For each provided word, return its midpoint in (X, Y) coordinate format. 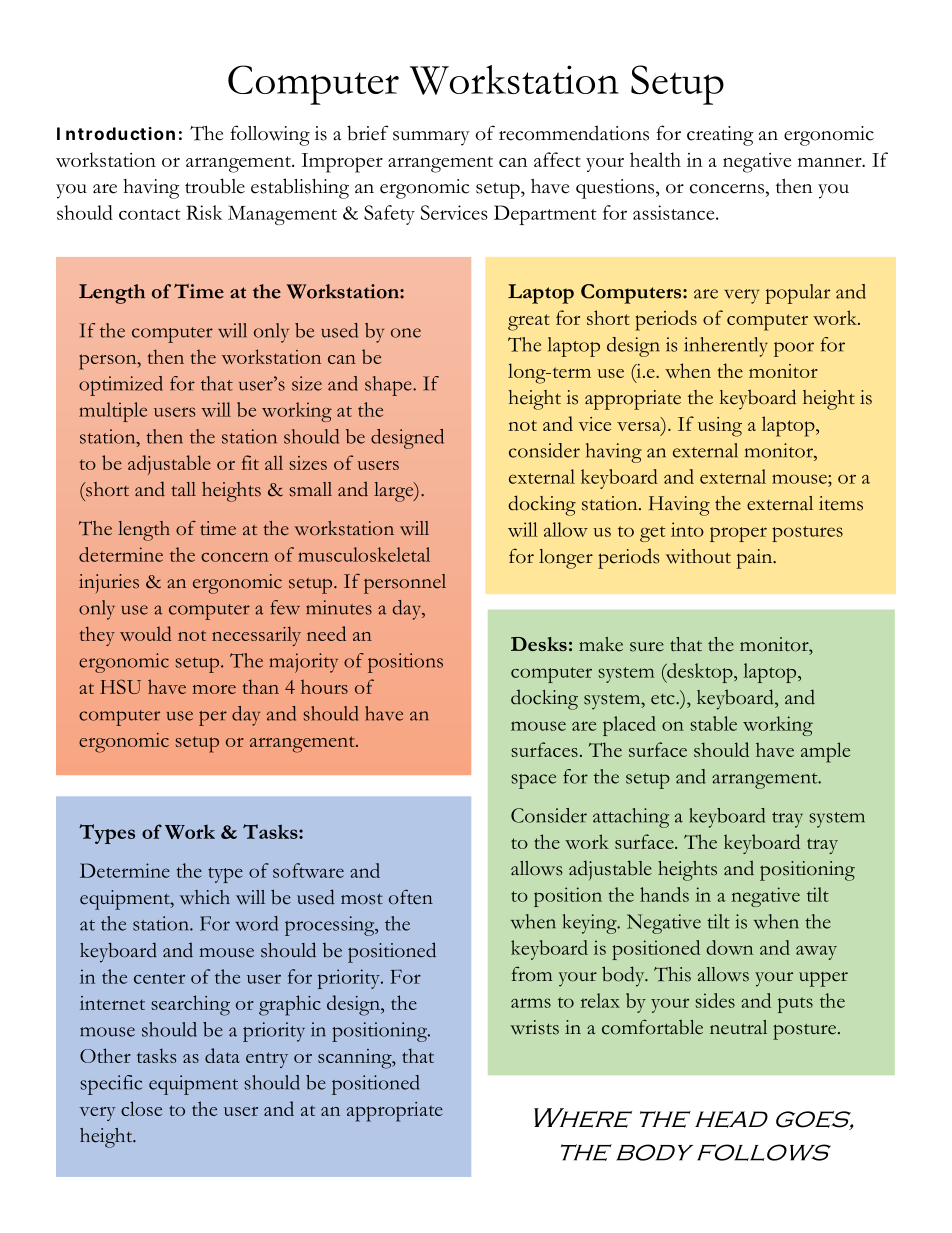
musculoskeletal (364, 554)
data (222, 1055)
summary (431, 138)
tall (183, 489)
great (529, 322)
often (411, 897)
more (214, 689)
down (729, 947)
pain (756, 559)
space (533, 781)
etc (664, 699)
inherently (726, 347)
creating (720, 136)
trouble (215, 186)
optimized (121, 386)
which (205, 897)
